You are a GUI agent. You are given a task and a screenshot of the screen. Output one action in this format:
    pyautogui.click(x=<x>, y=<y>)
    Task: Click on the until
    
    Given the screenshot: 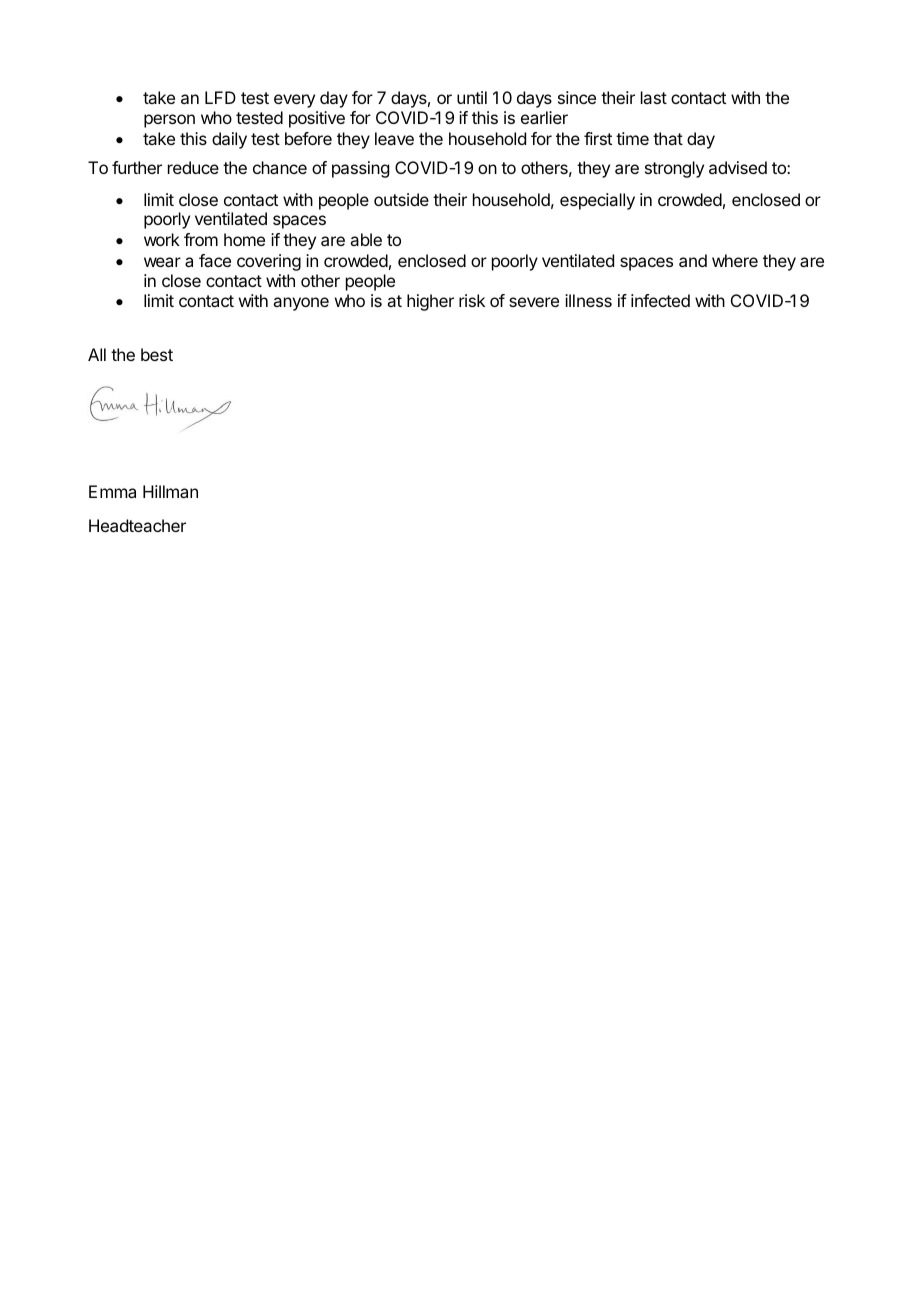 What is the action you would take?
    pyautogui.click(x=472, y=97)
